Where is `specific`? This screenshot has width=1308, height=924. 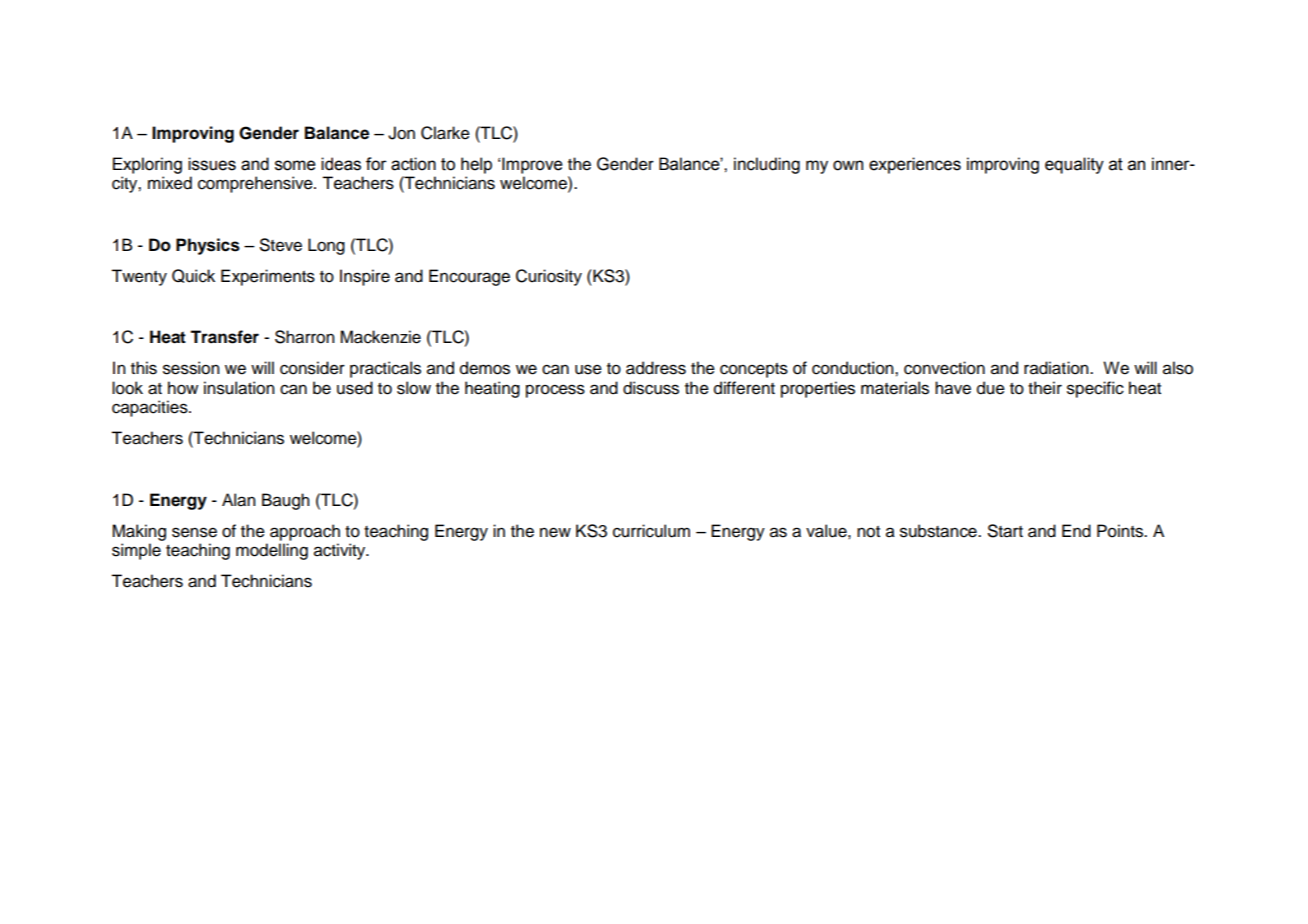 specific is located at coordinates (1095, 389).
